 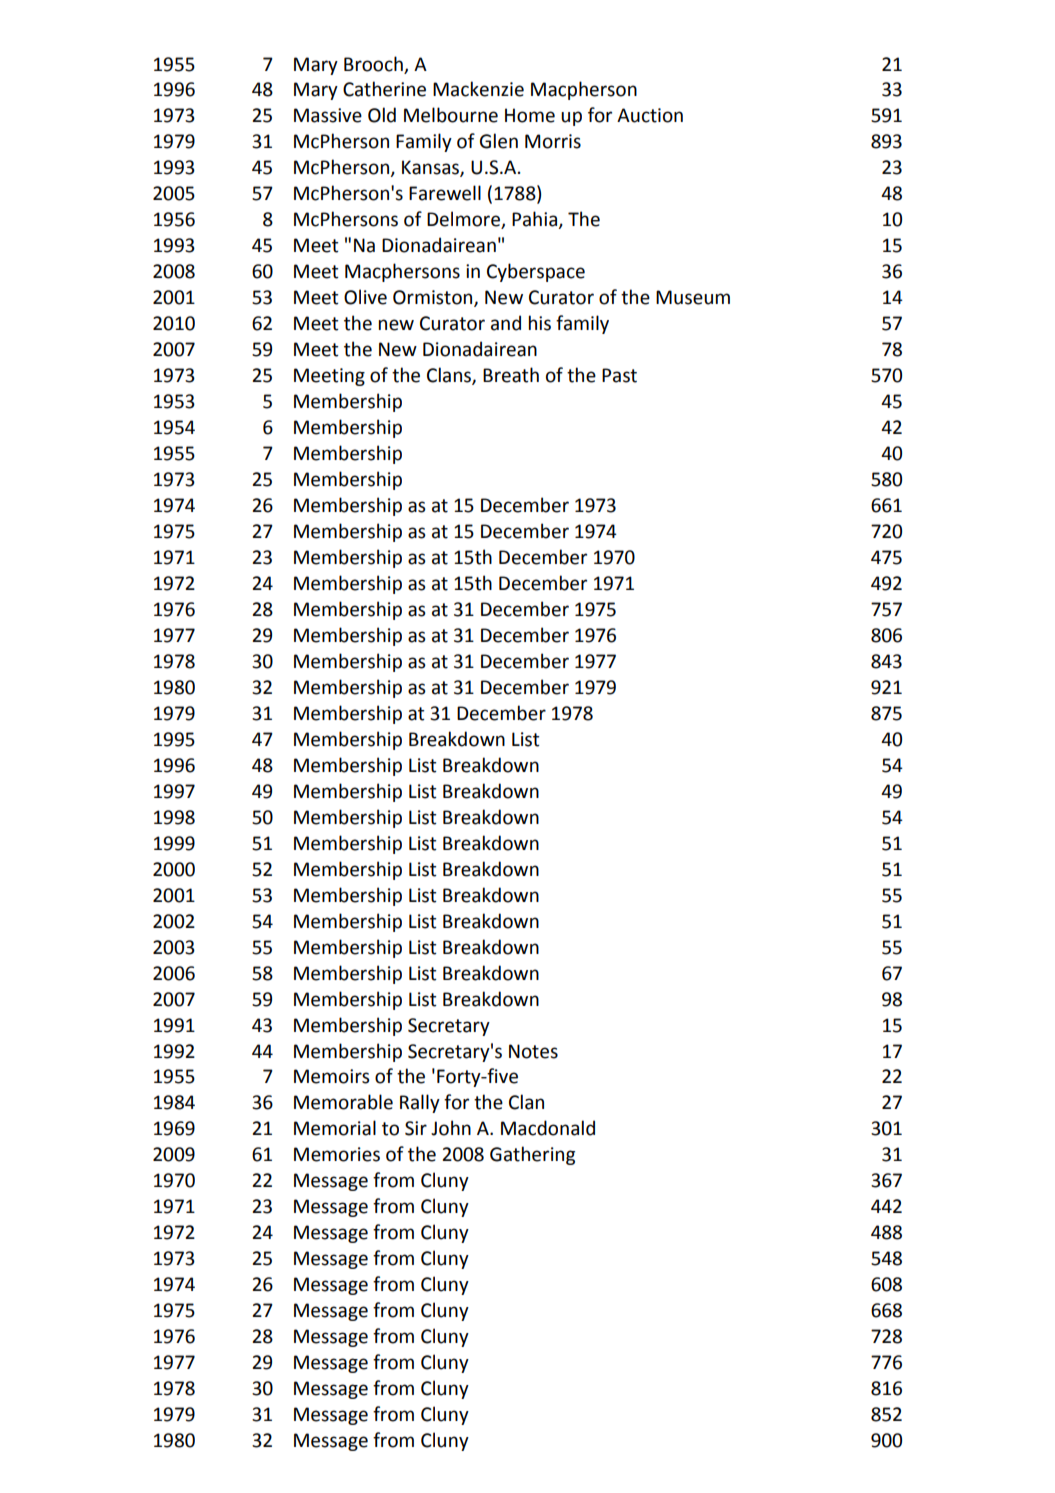 I want to click on Home, so click(x=530, y=115).
